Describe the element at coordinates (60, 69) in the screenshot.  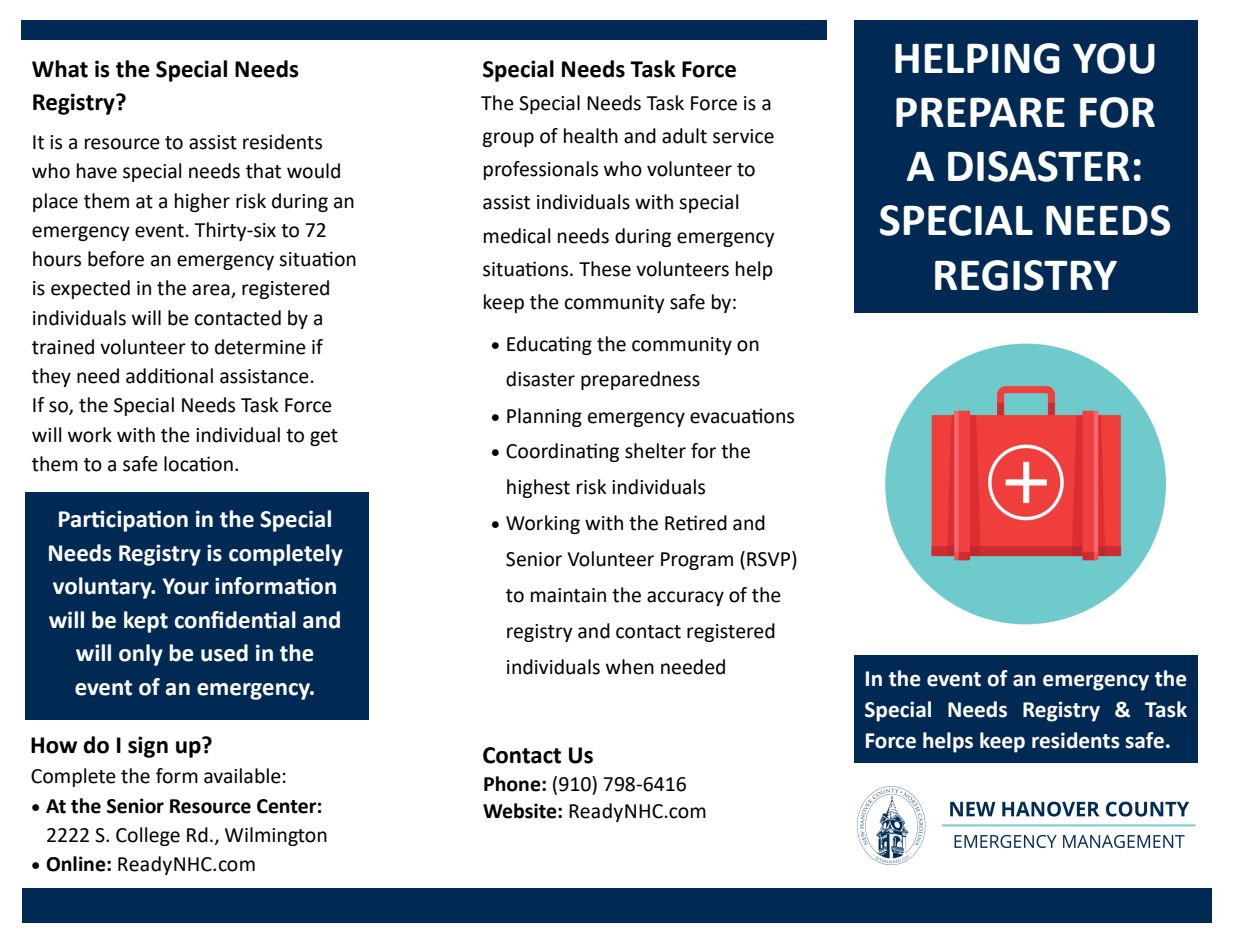
I see `What` at that location.
